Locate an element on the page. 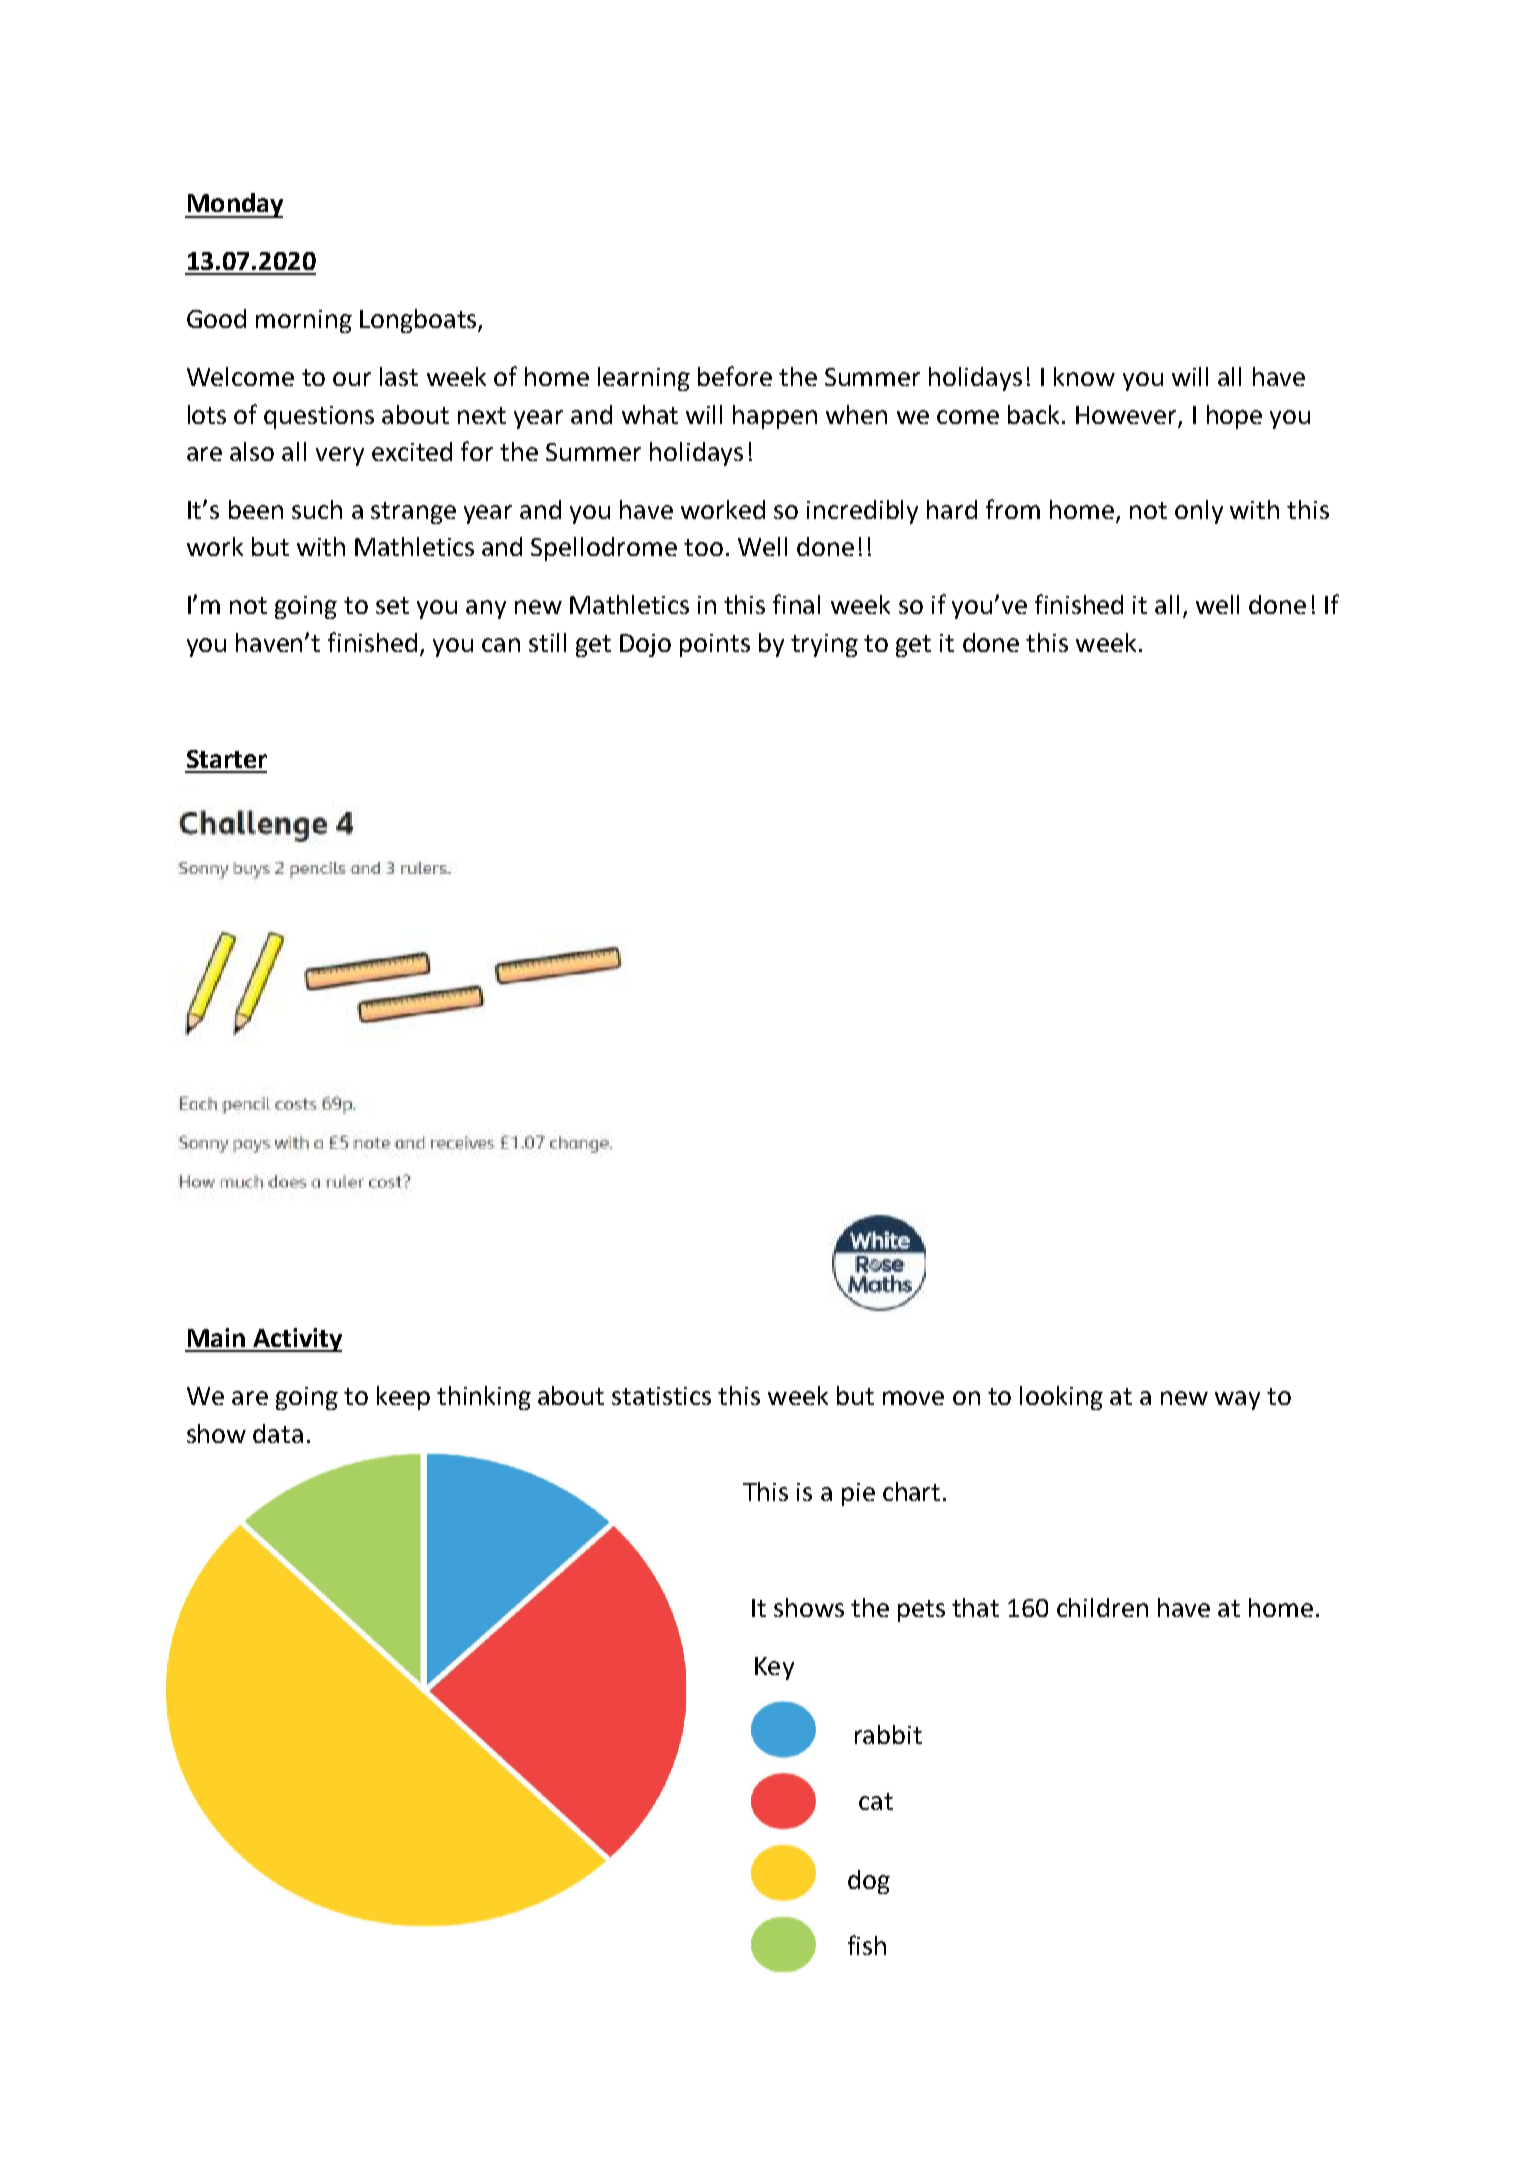  statistics is located at coordinates (661, 1396).
